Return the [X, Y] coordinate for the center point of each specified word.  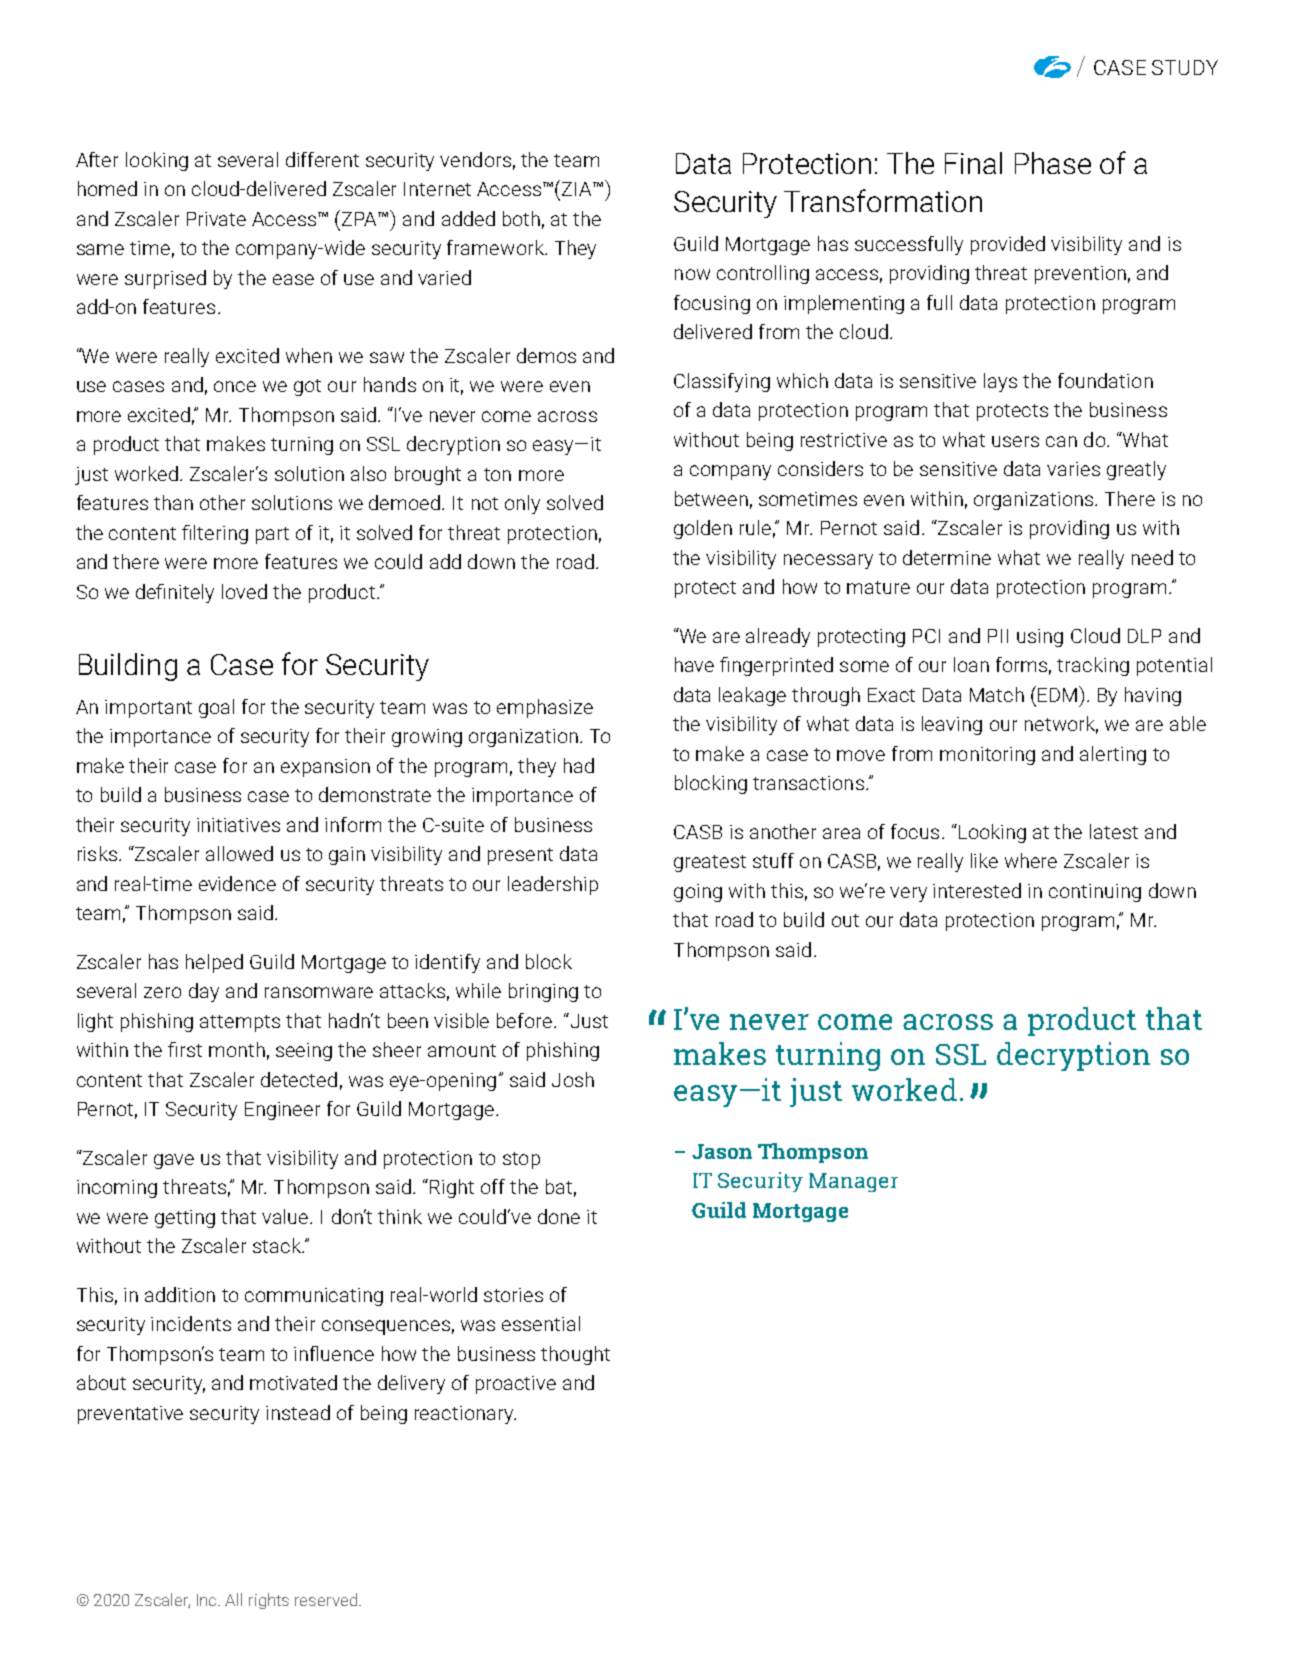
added [468, 218]
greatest [710, 863]
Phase [1053, 163]
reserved [326, 1599]
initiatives [238, 825]
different [322, 159]
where [1031, 860]
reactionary [465, 1415]
